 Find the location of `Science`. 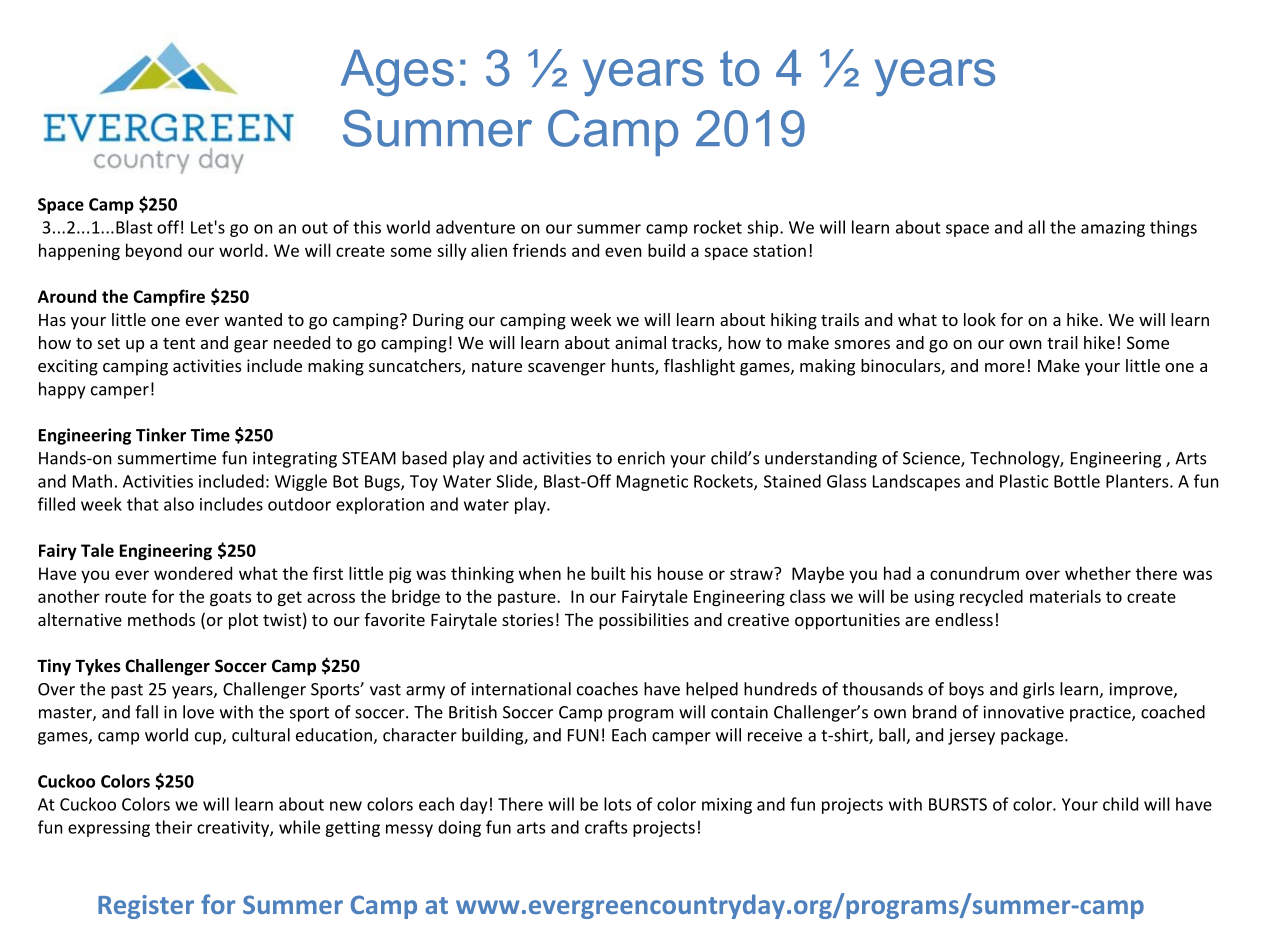

Science is located at coordinates (932, 459).
